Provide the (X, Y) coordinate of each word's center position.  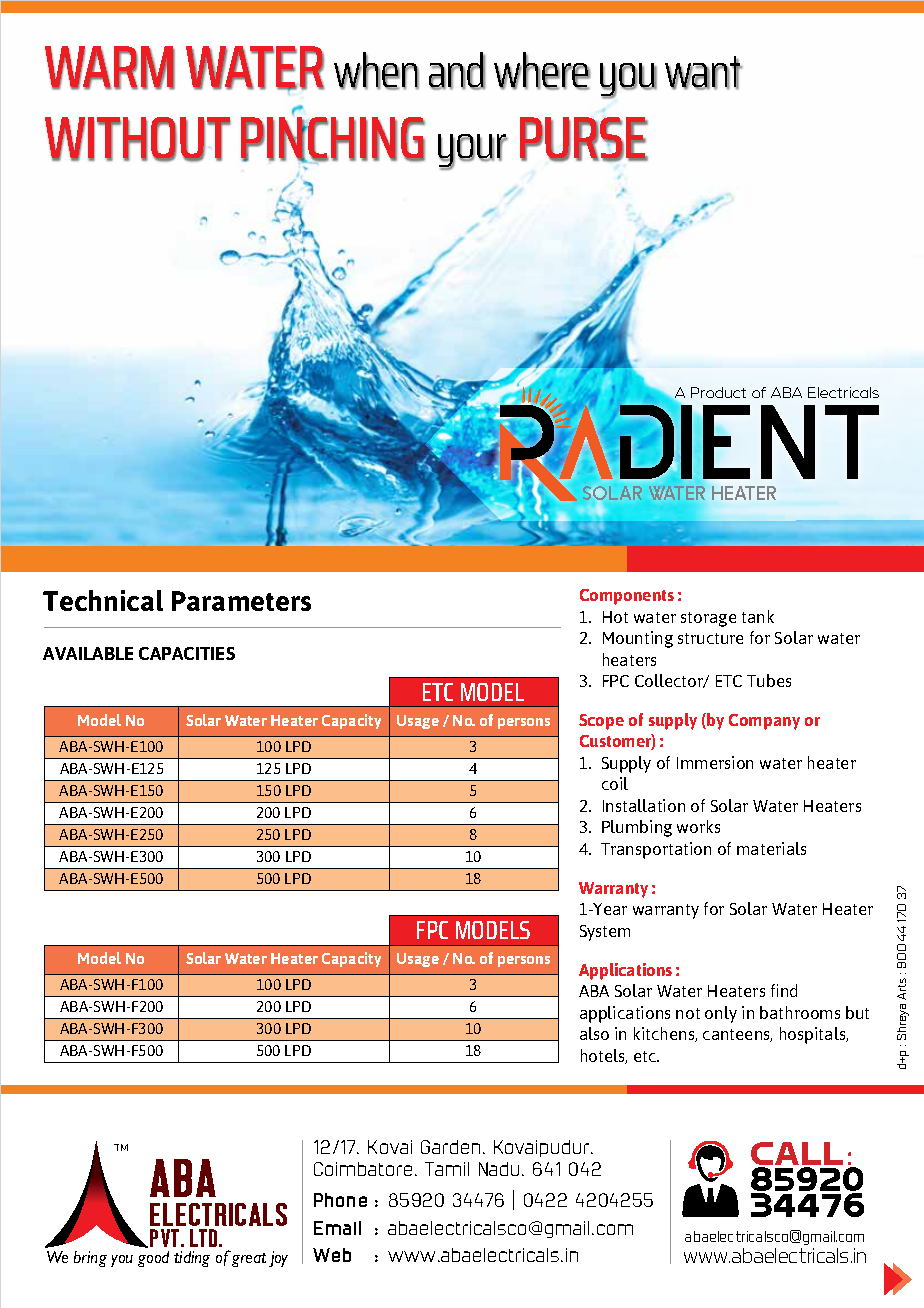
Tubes (769, 680)
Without (138, 139)
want (704, 73)
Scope (601, 722)
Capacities (187, 653)
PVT (166, 1238)
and (457, 71)
